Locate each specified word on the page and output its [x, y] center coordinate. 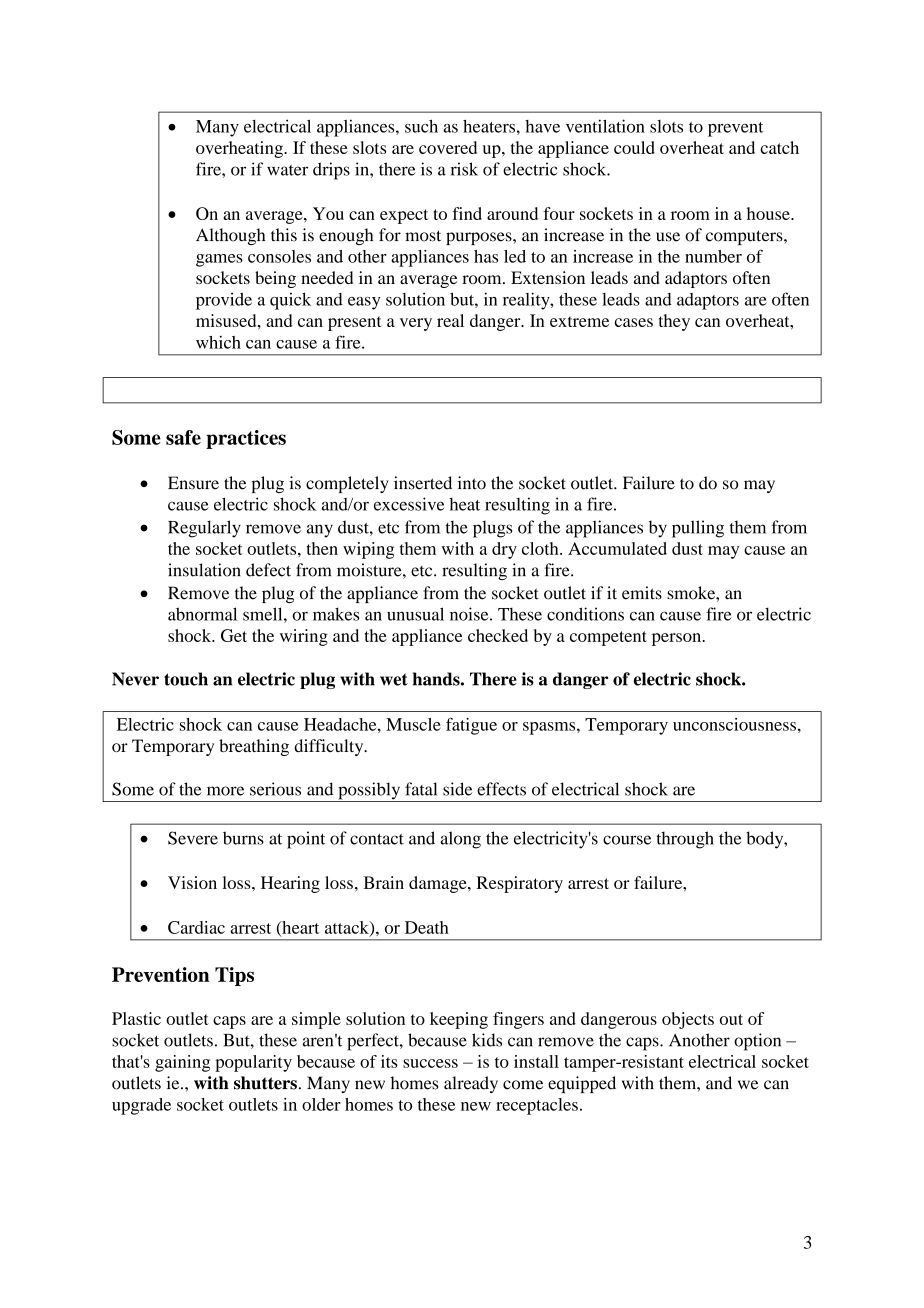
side [457, 789]
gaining [182, 1063]
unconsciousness [734, 724]
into [472, 483]
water [287, 170]
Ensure [193, 483]
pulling [698, 529]
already [471, 1084]
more [225, 791]
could [634, 147]
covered [448, 147]
